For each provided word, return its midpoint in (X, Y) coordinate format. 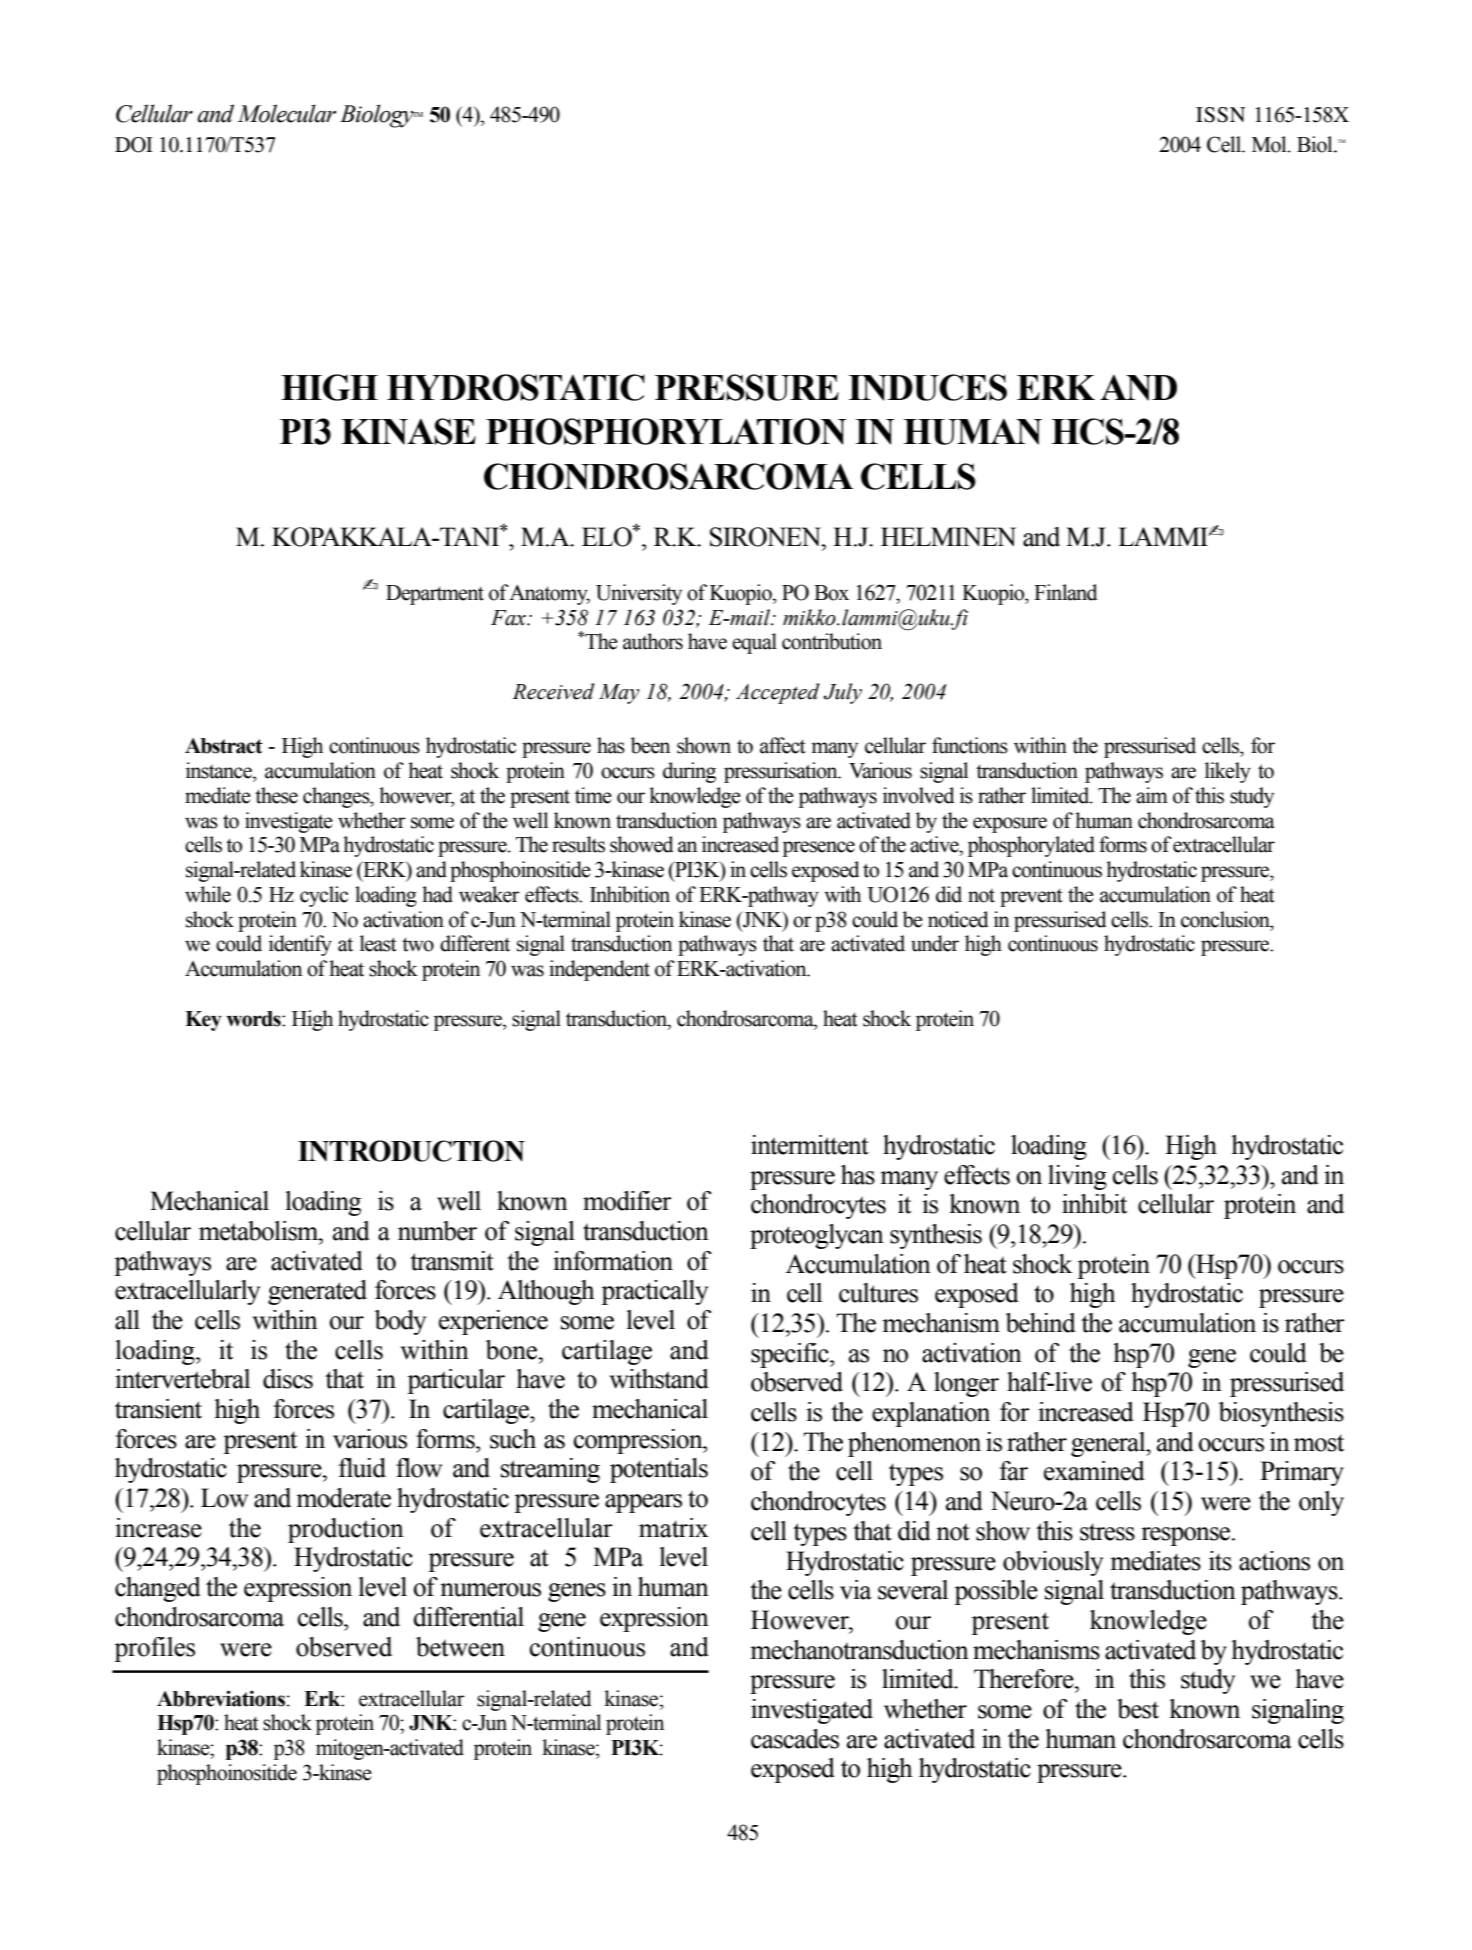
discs (288, 1379)
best (1138, 1709)
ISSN (1221, 115)
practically (654, 1292)
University (639, 594)
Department (435, 595)
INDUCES (927, 387)
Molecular (287, 113)
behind (1041, 1323)
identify (300, 945)
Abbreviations (221, 1698)
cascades (795, 1739)
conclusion (1226, 919)
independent (599, 970)
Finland (1066, 592)
